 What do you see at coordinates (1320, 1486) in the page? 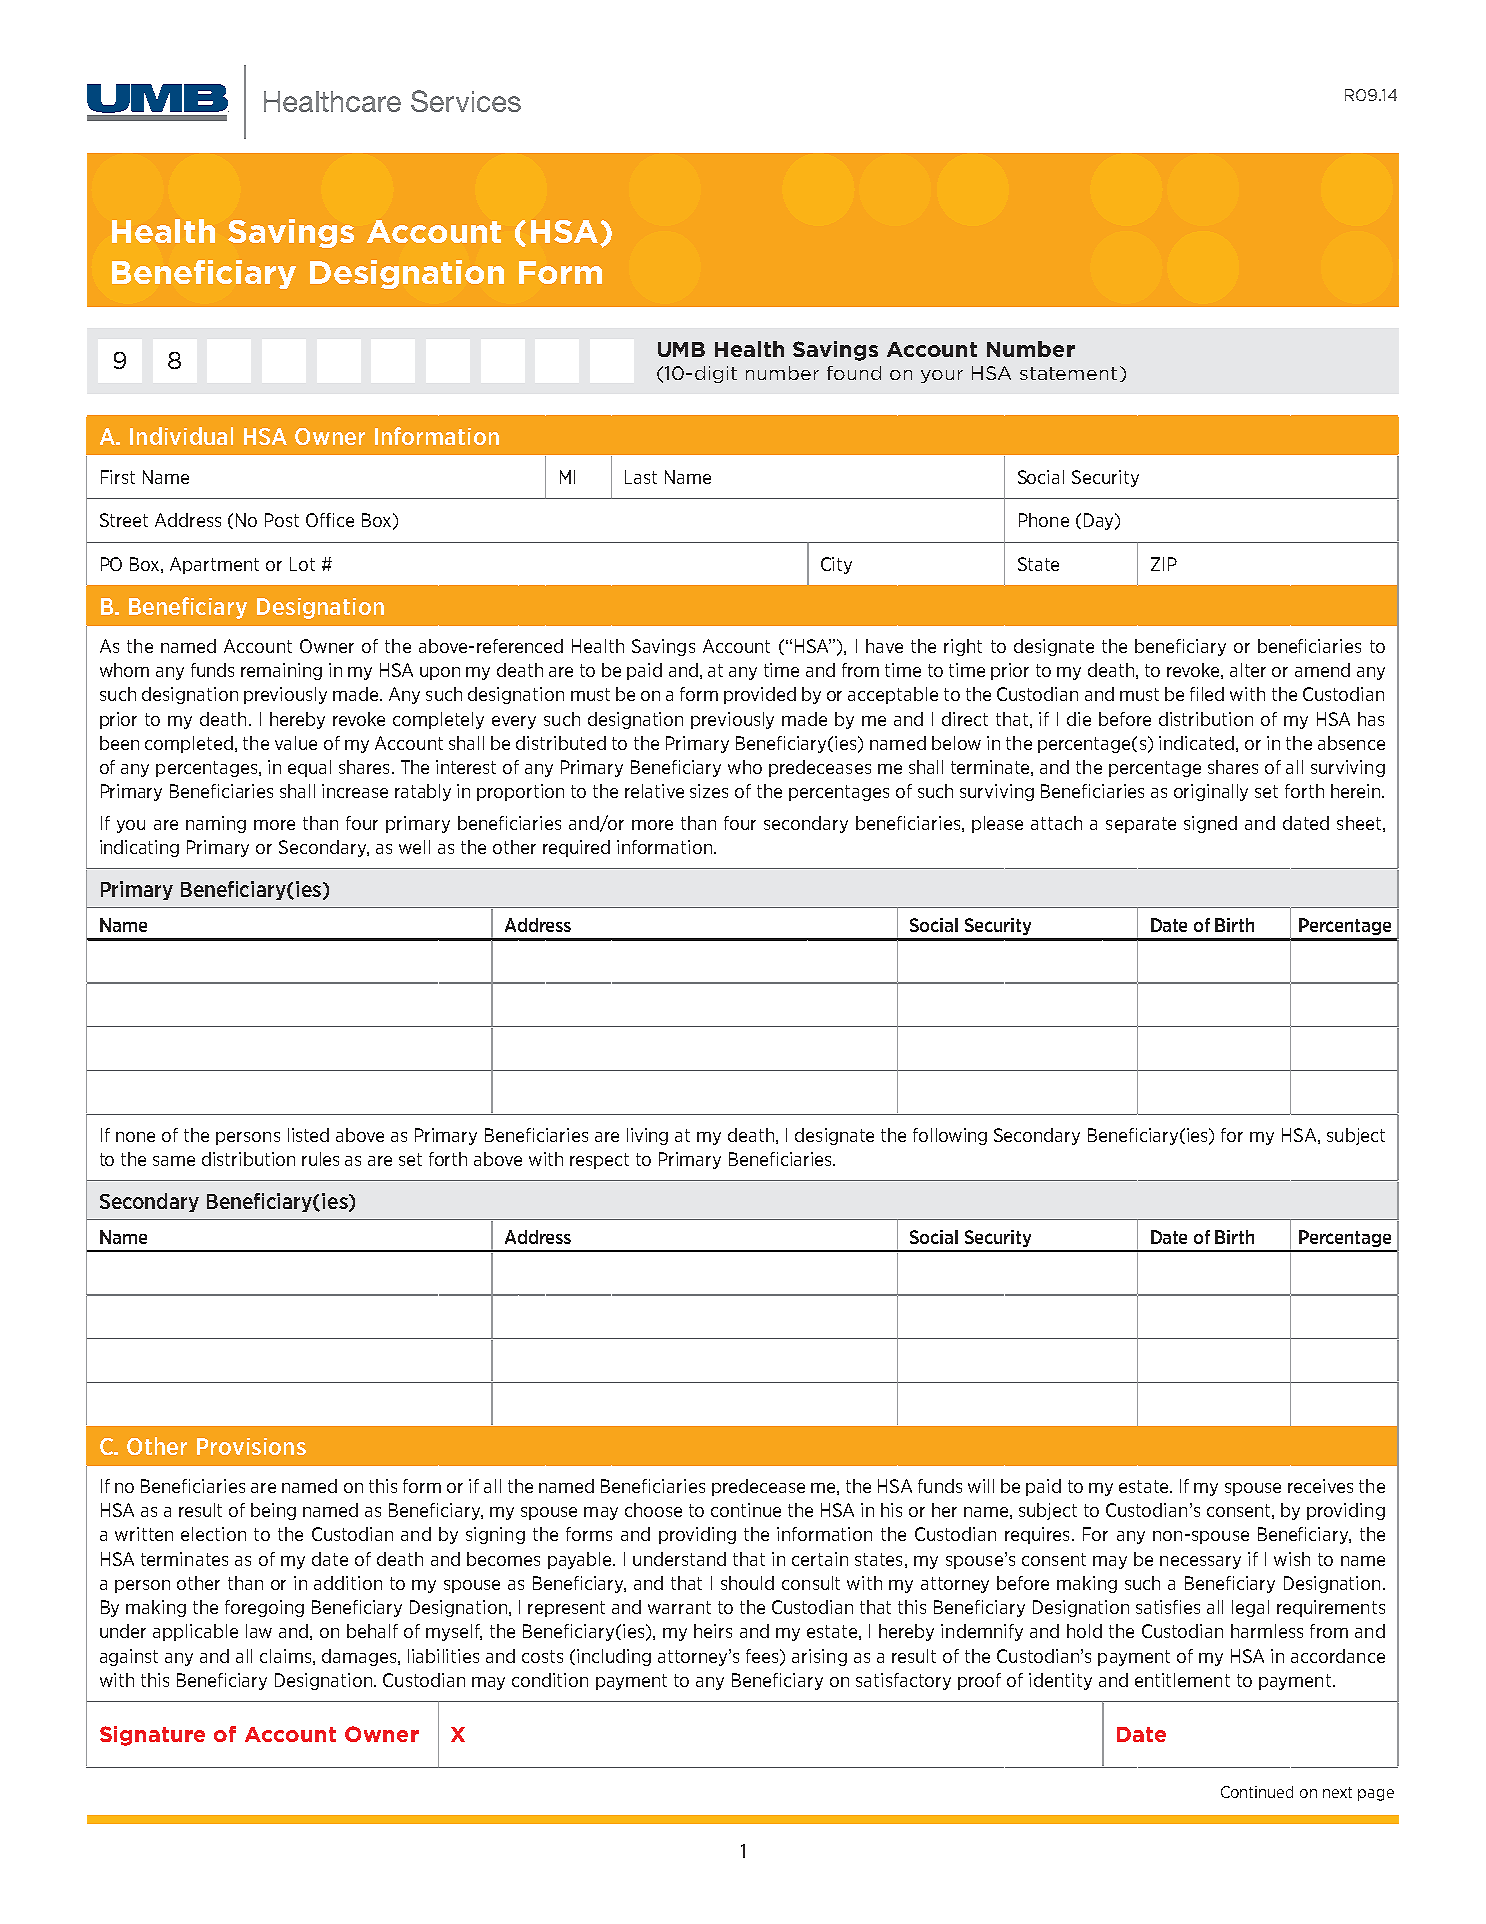
I see `receives` at bounding box center [1320, 1486].
